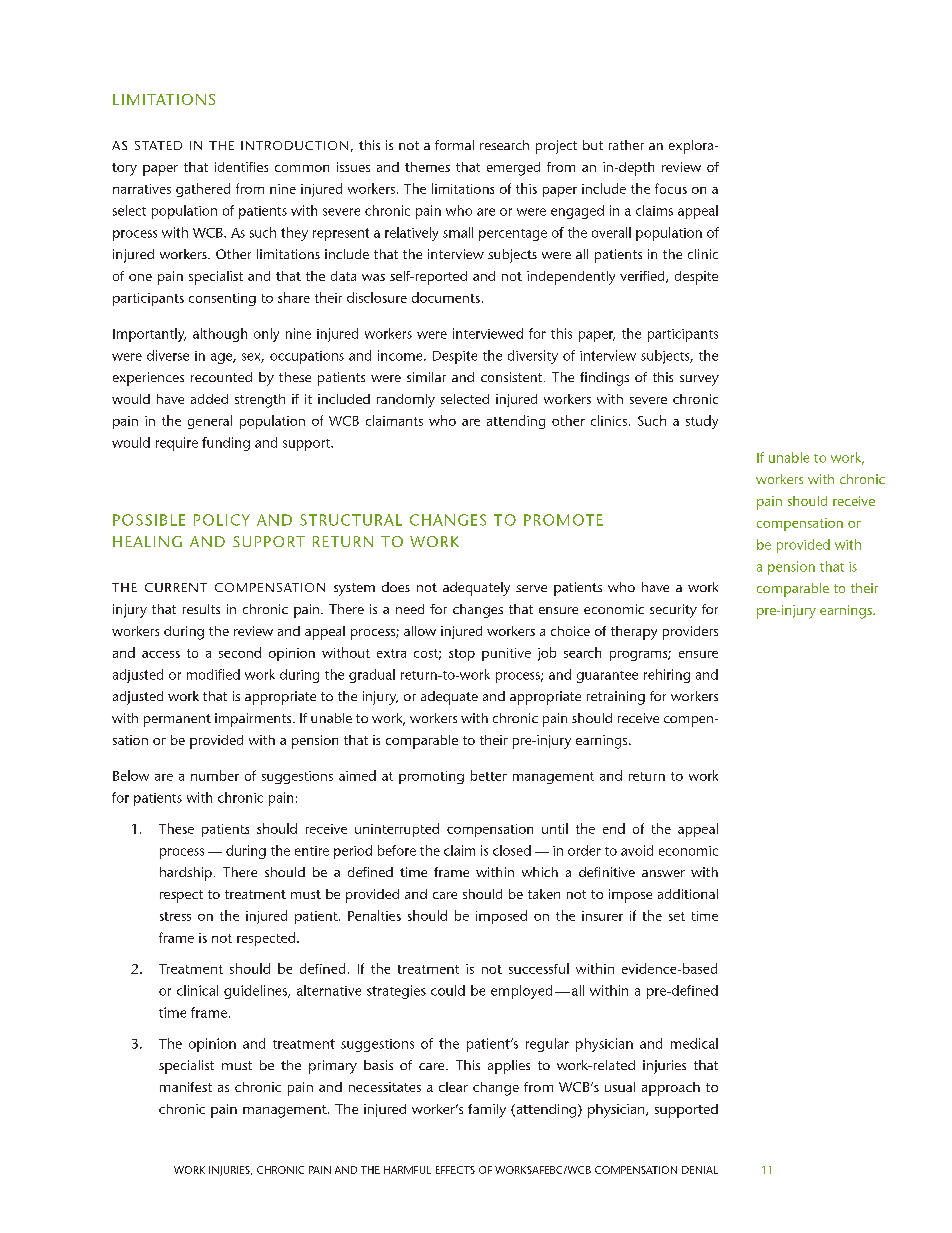  What do you see at coordinates (626, 145) in the screenshot?
I see `rather` at bounding box center [626, 145].
